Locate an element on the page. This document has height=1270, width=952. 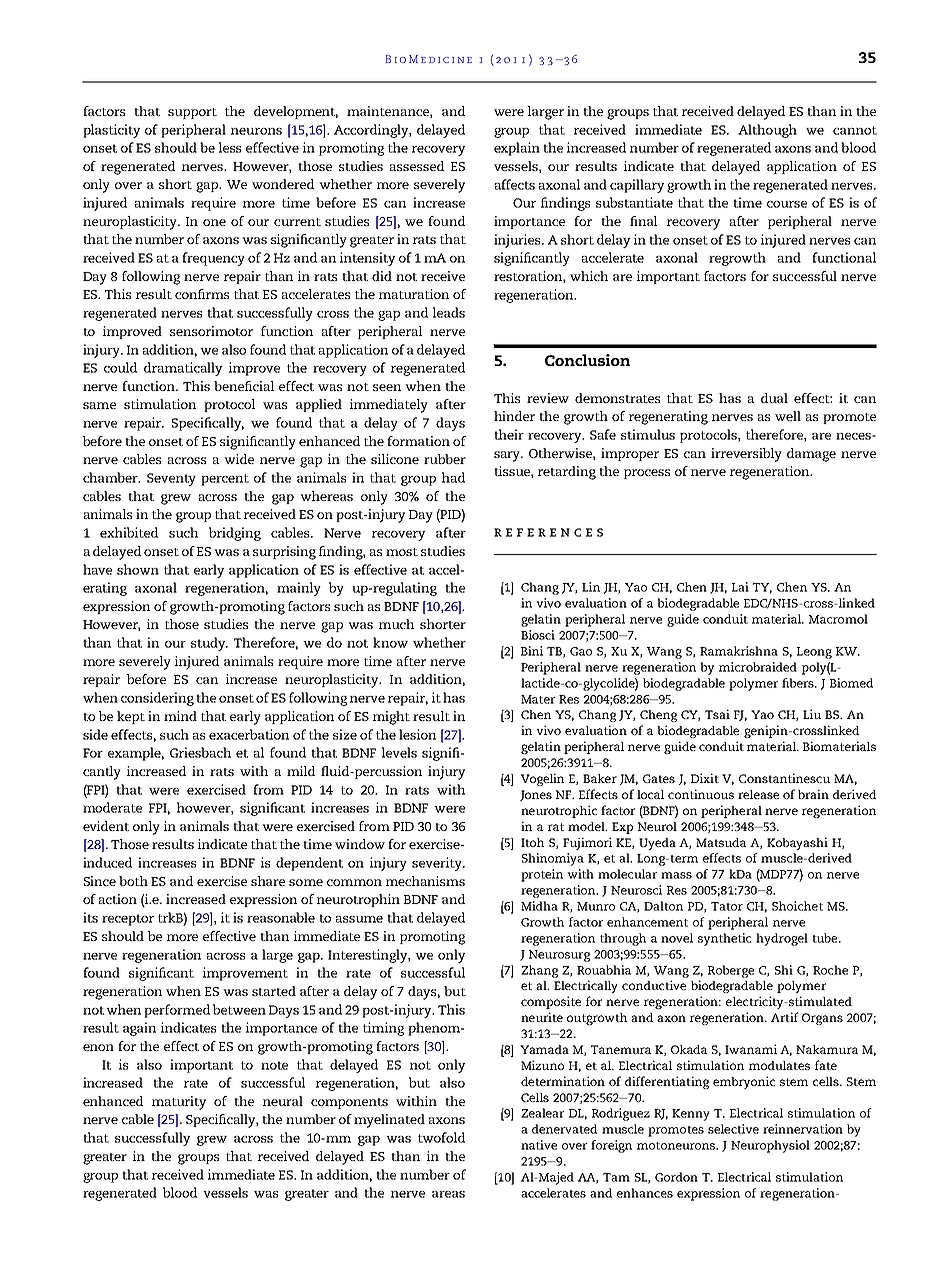
Although is located at coordinates (767, 131).
